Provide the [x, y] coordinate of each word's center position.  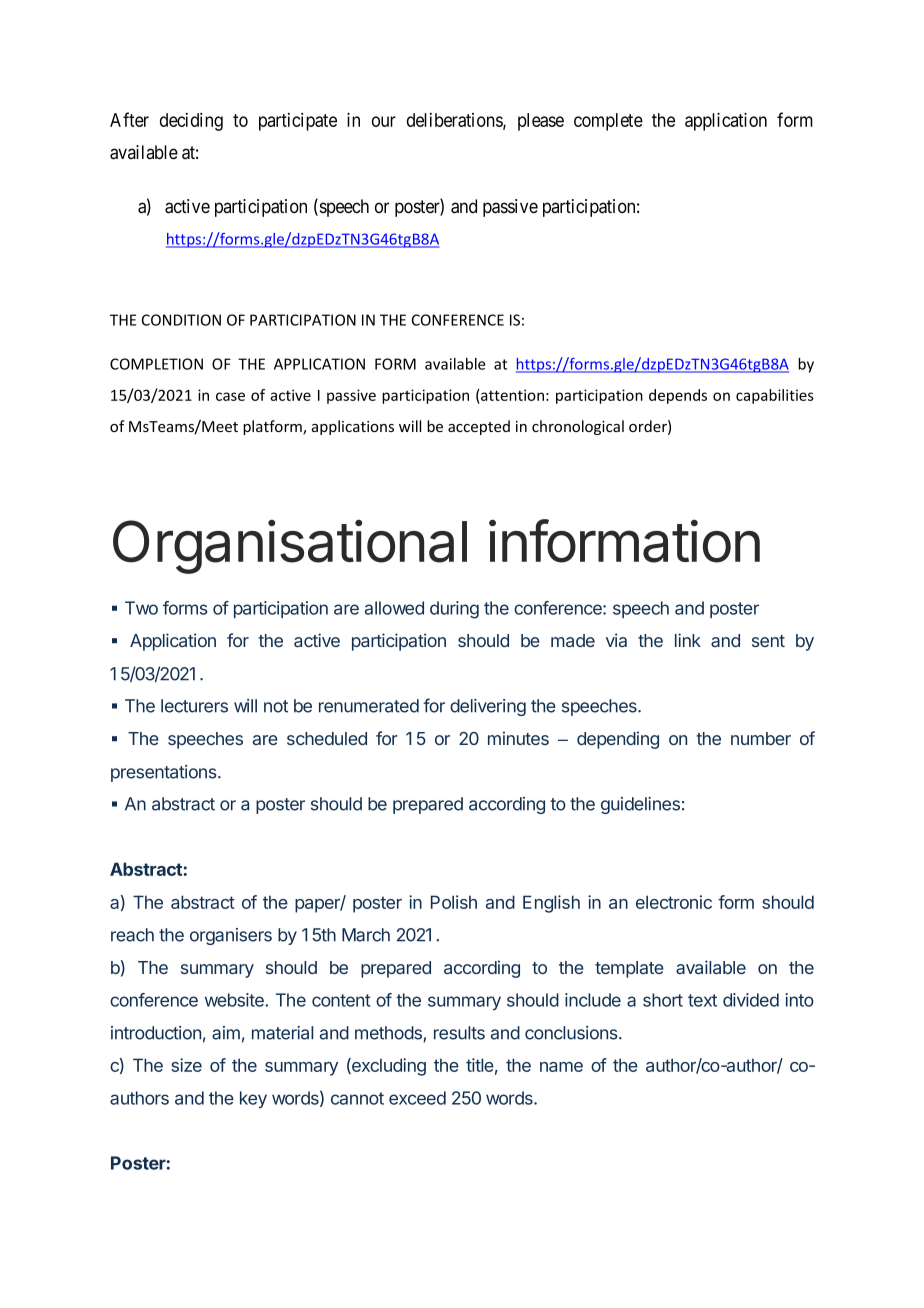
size [186, 1065]
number [761, 738]
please [541, 122]
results [459, 1033]
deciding [191, 122]
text [702, 1000]
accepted [479, 427]
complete [608, 122]
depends [678, 396]
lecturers [194, 706]
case [230, 396]
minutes [518, 738]
